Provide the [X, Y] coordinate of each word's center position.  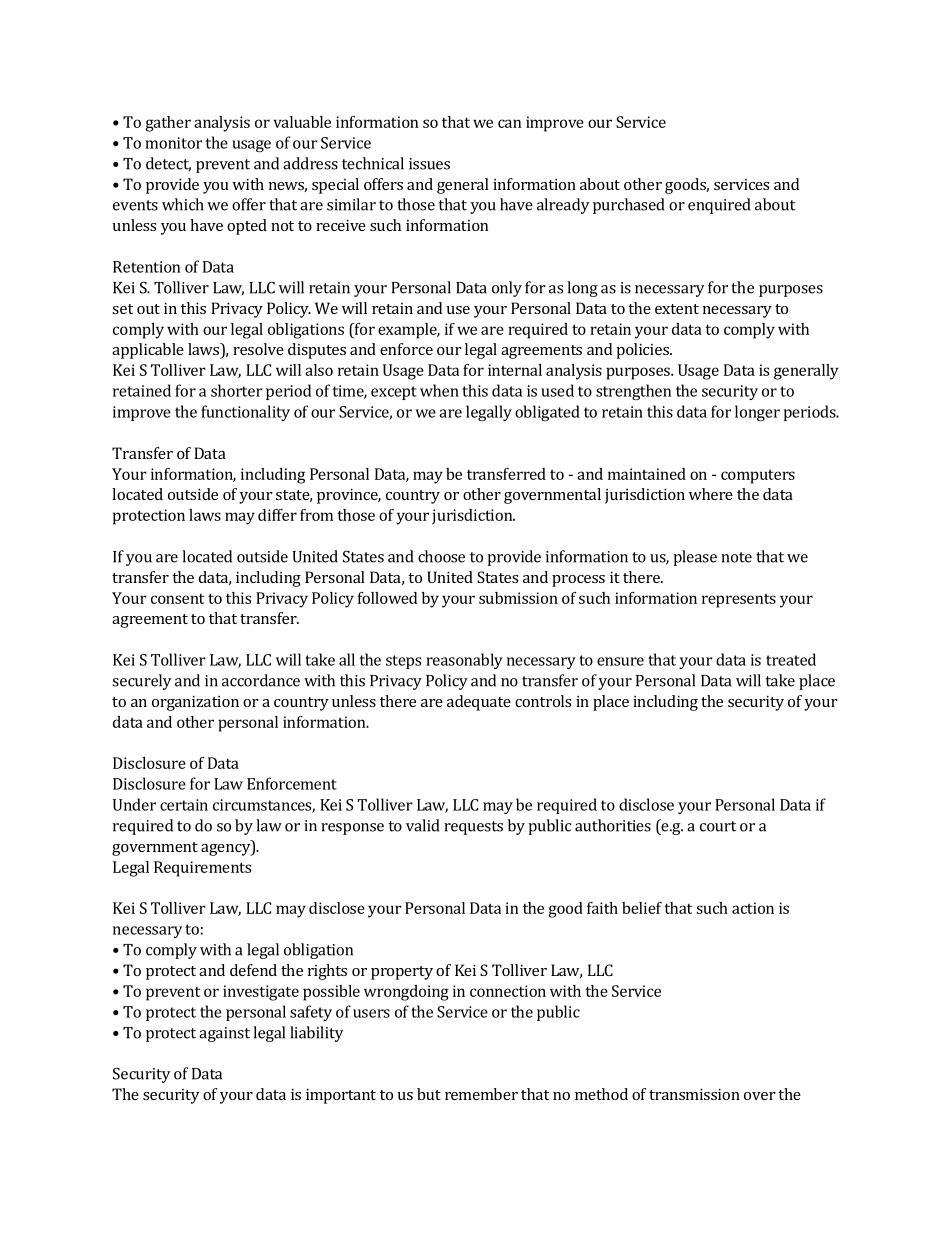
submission [518, 598]
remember [481, 1094]
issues [429, 164]
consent [177, 599]
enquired [719, 206]
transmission [694, 1094]
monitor [173, 143]
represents [739, 601]
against [224, 1034]
